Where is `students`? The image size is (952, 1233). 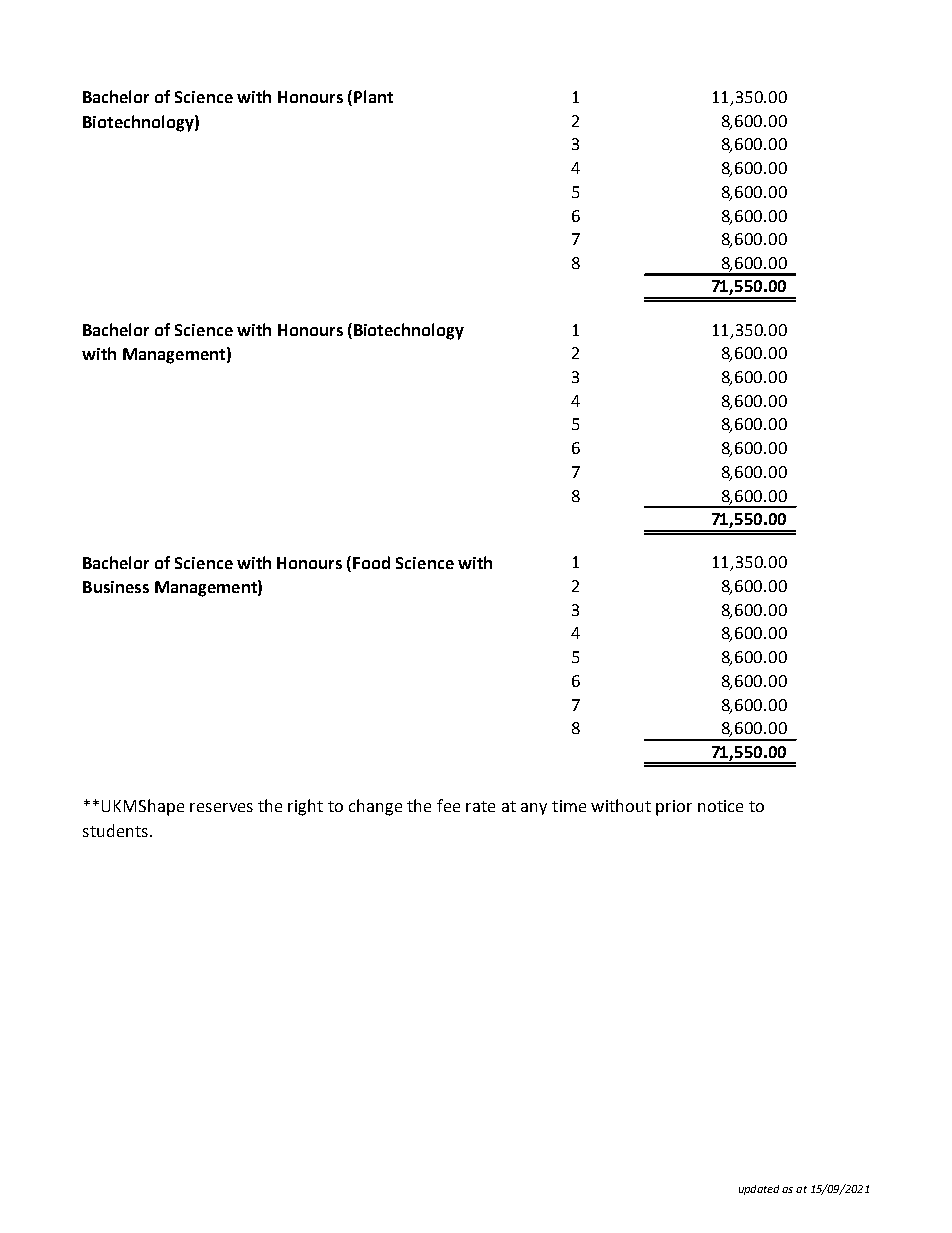 students is located at coordinates (115, 830).
